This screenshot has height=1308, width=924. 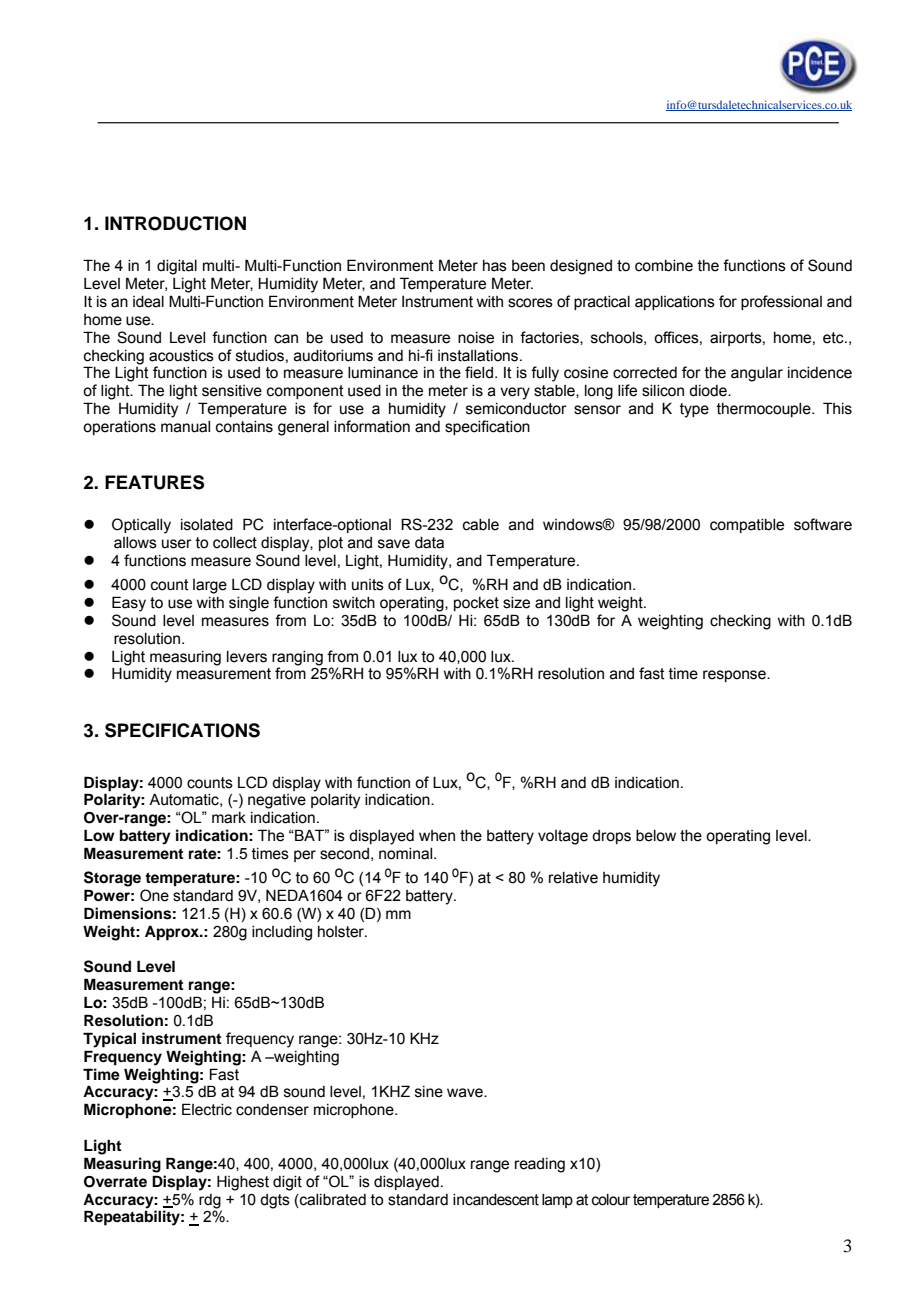 What do you see at coordinates (496, 1200) in the screenshot?
I see `incandescent` at bounding box center [496, 1200].
